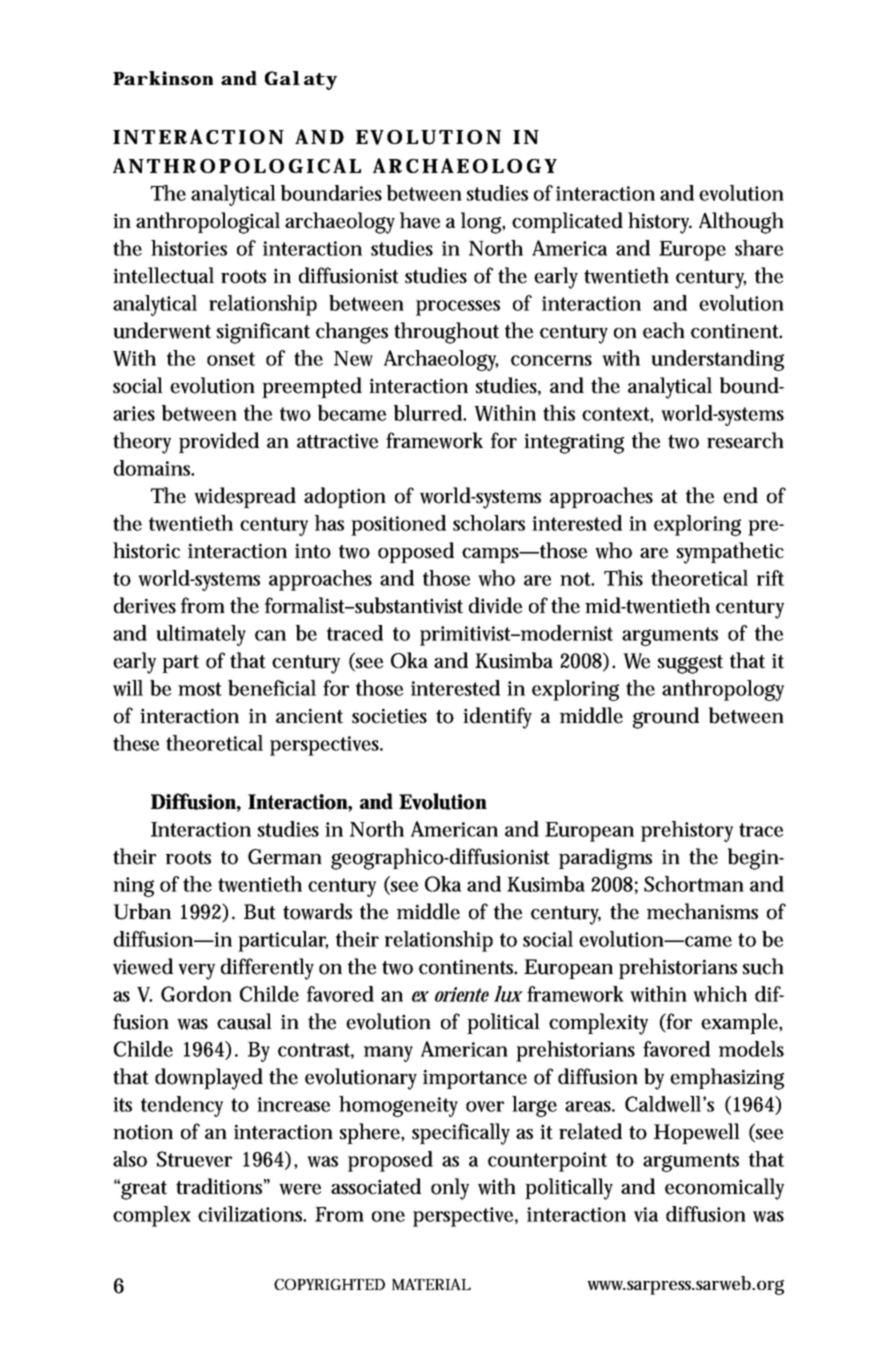  I want to click on understanding, so click(717, 360).
